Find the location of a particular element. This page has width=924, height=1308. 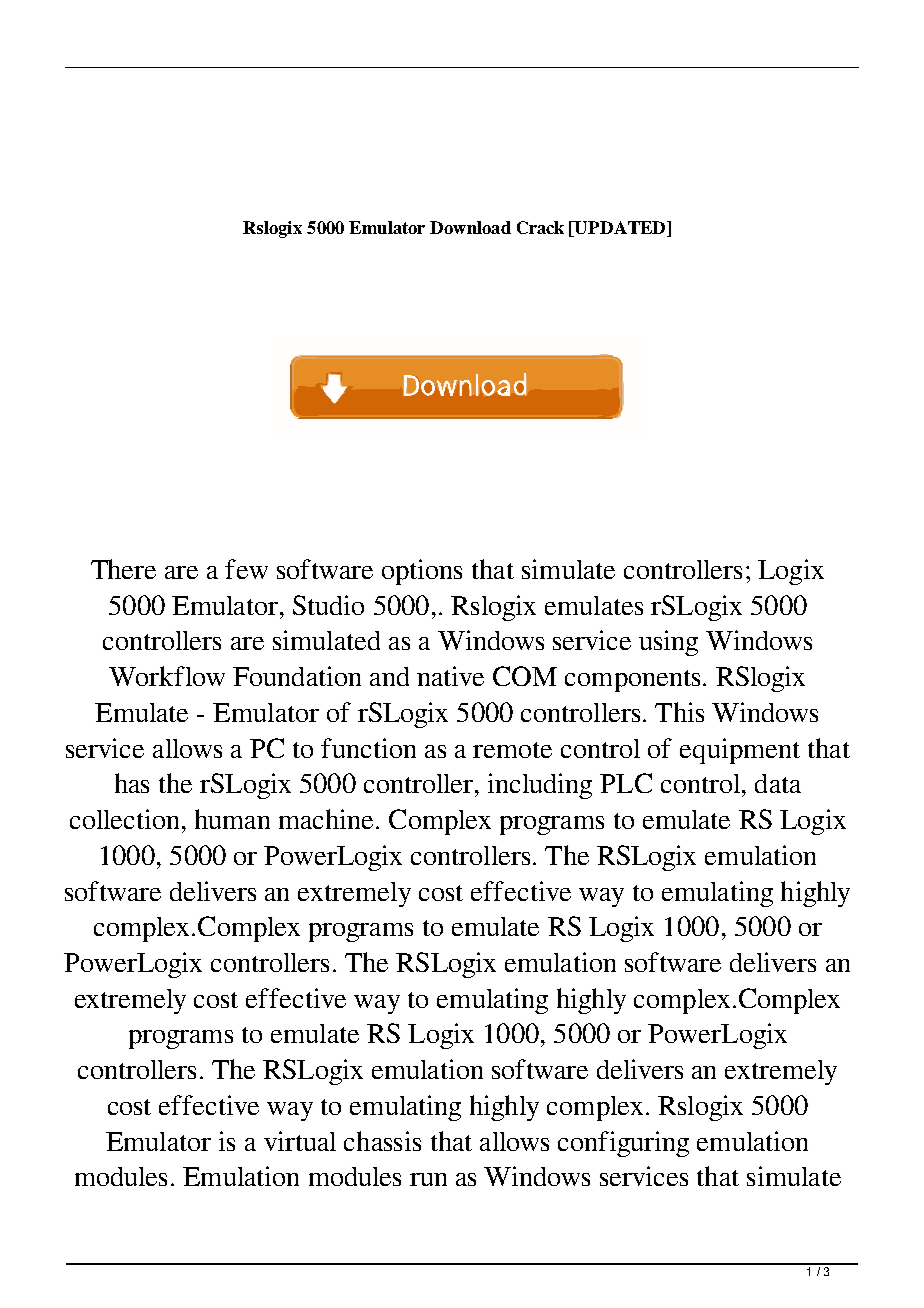

run is located at coordinates (428, 1179).
